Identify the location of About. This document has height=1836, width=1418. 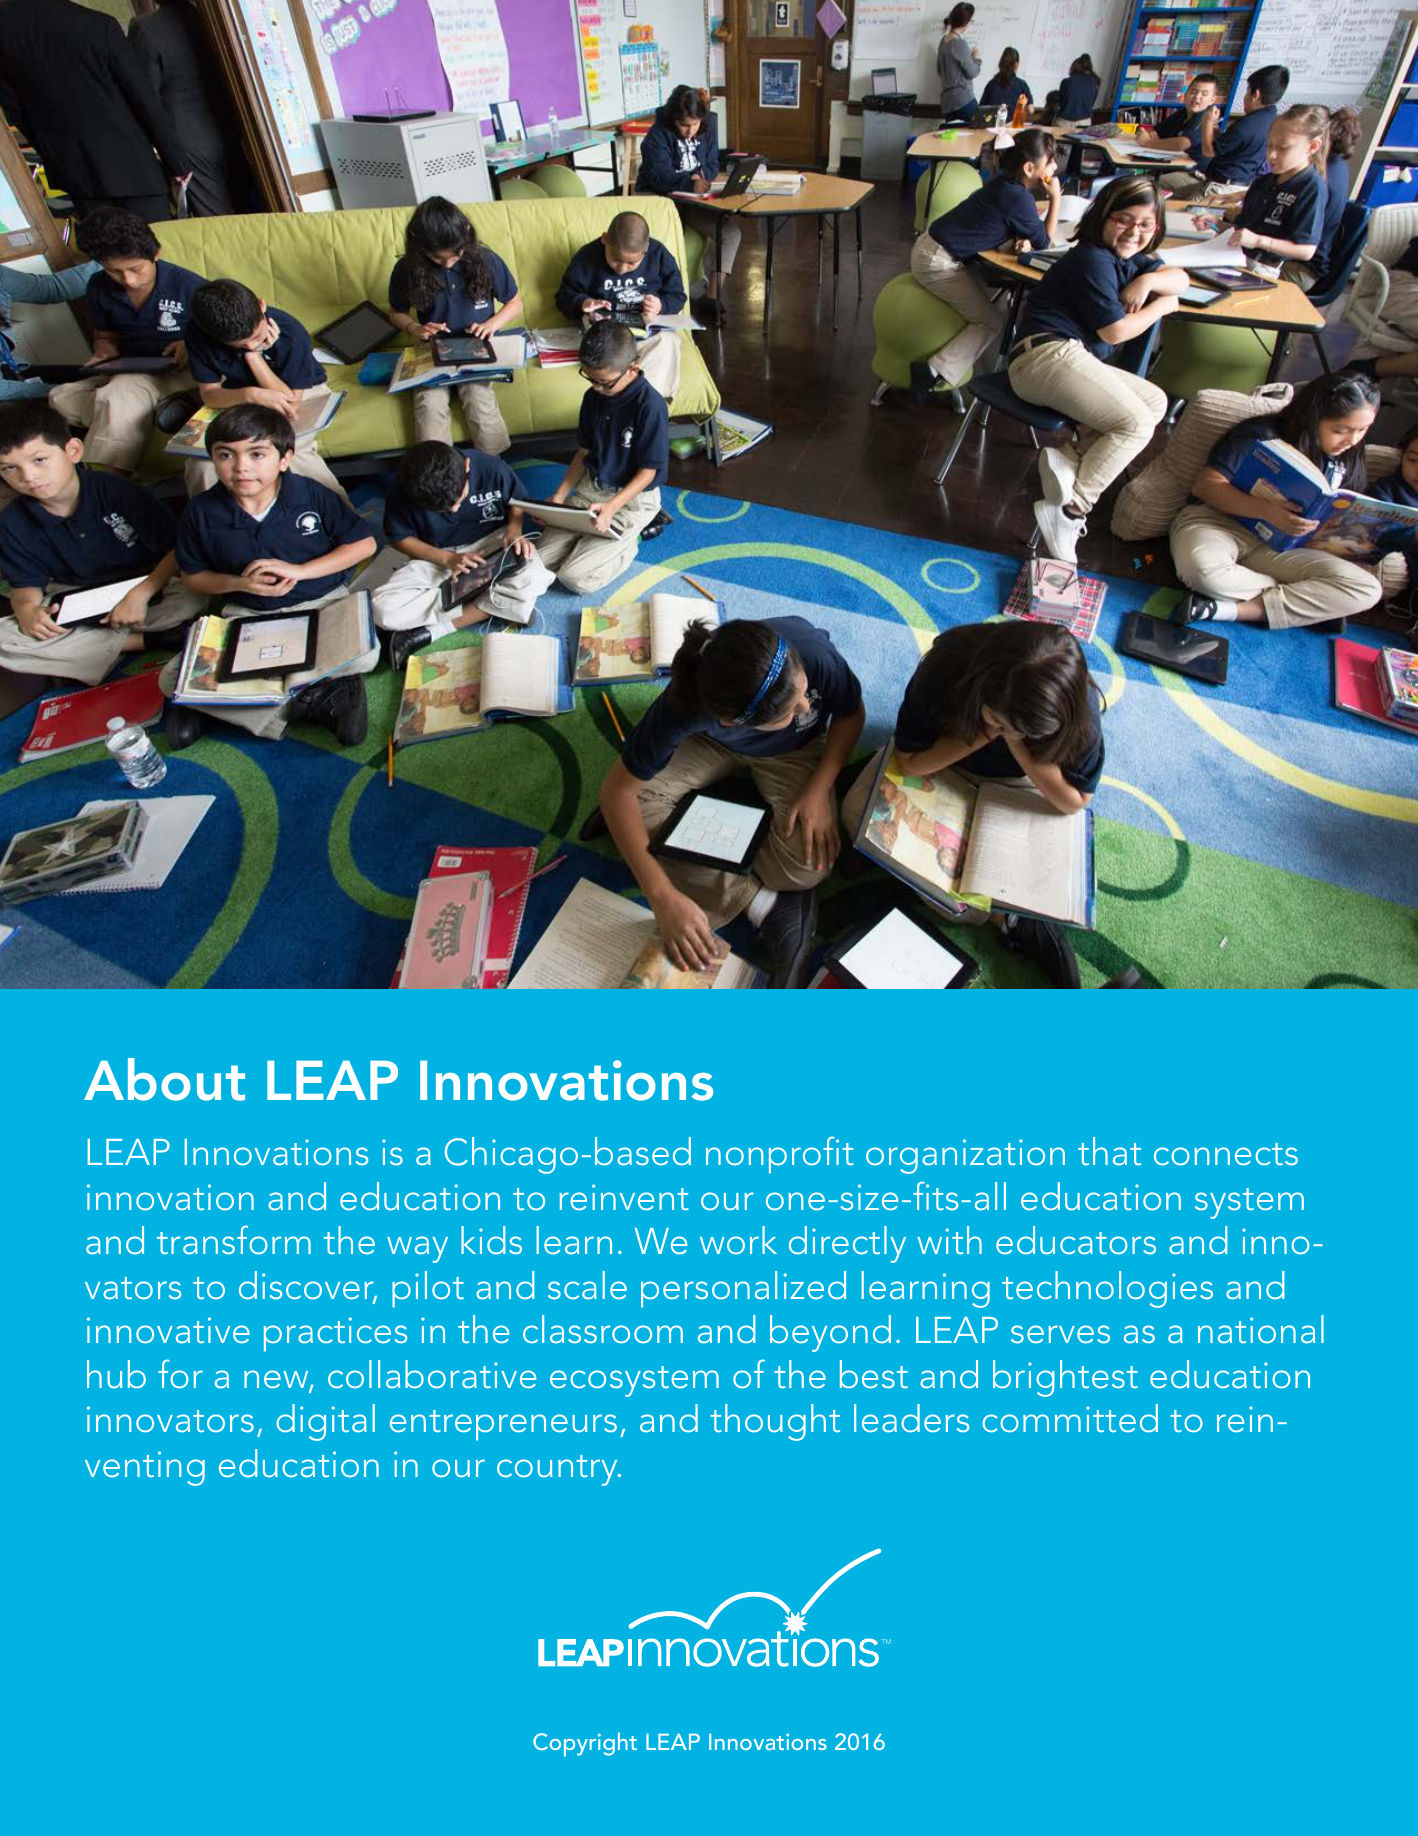
(164, 1079).
